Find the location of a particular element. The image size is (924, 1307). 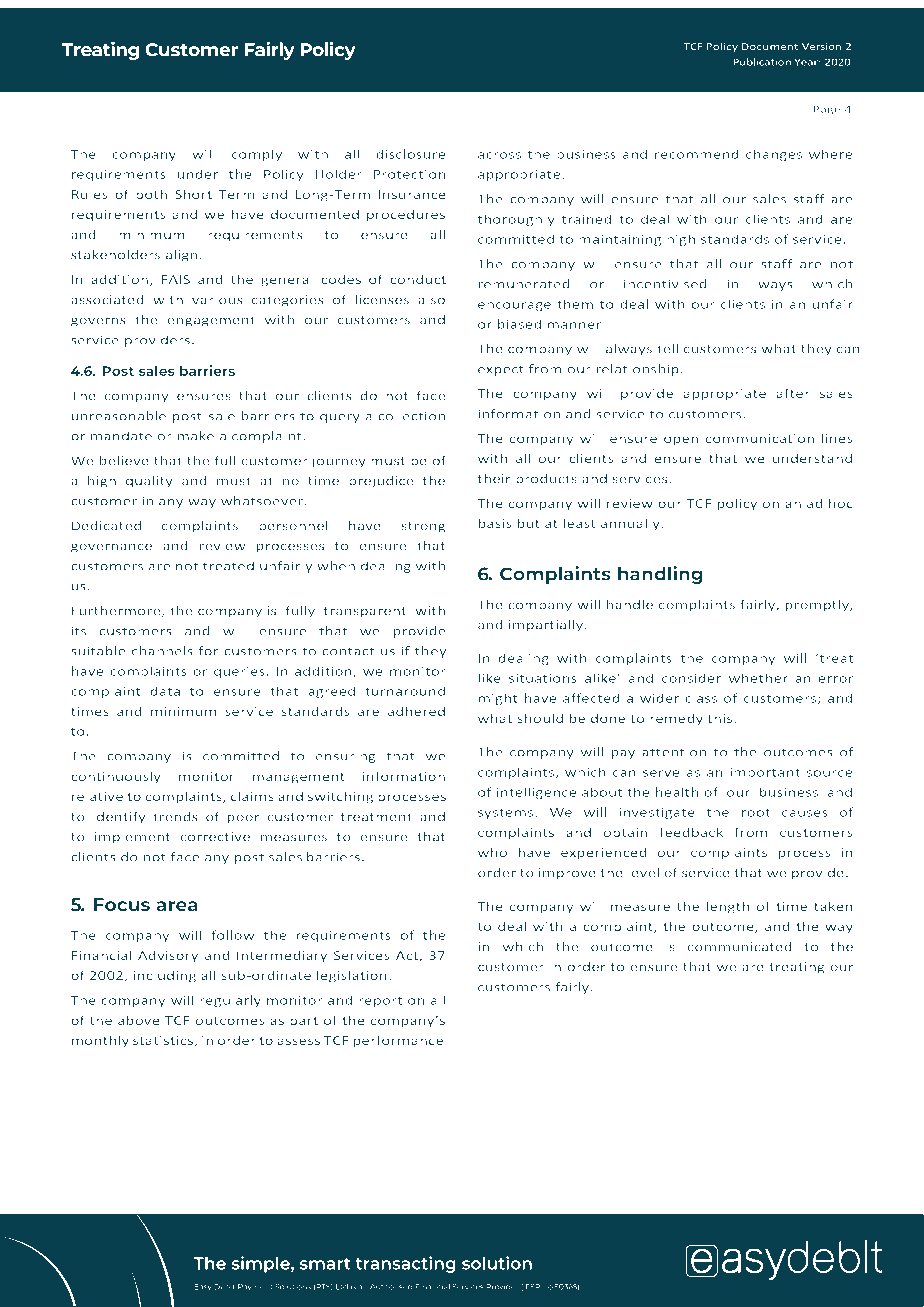

quality is located at coordinates (149, 482).
